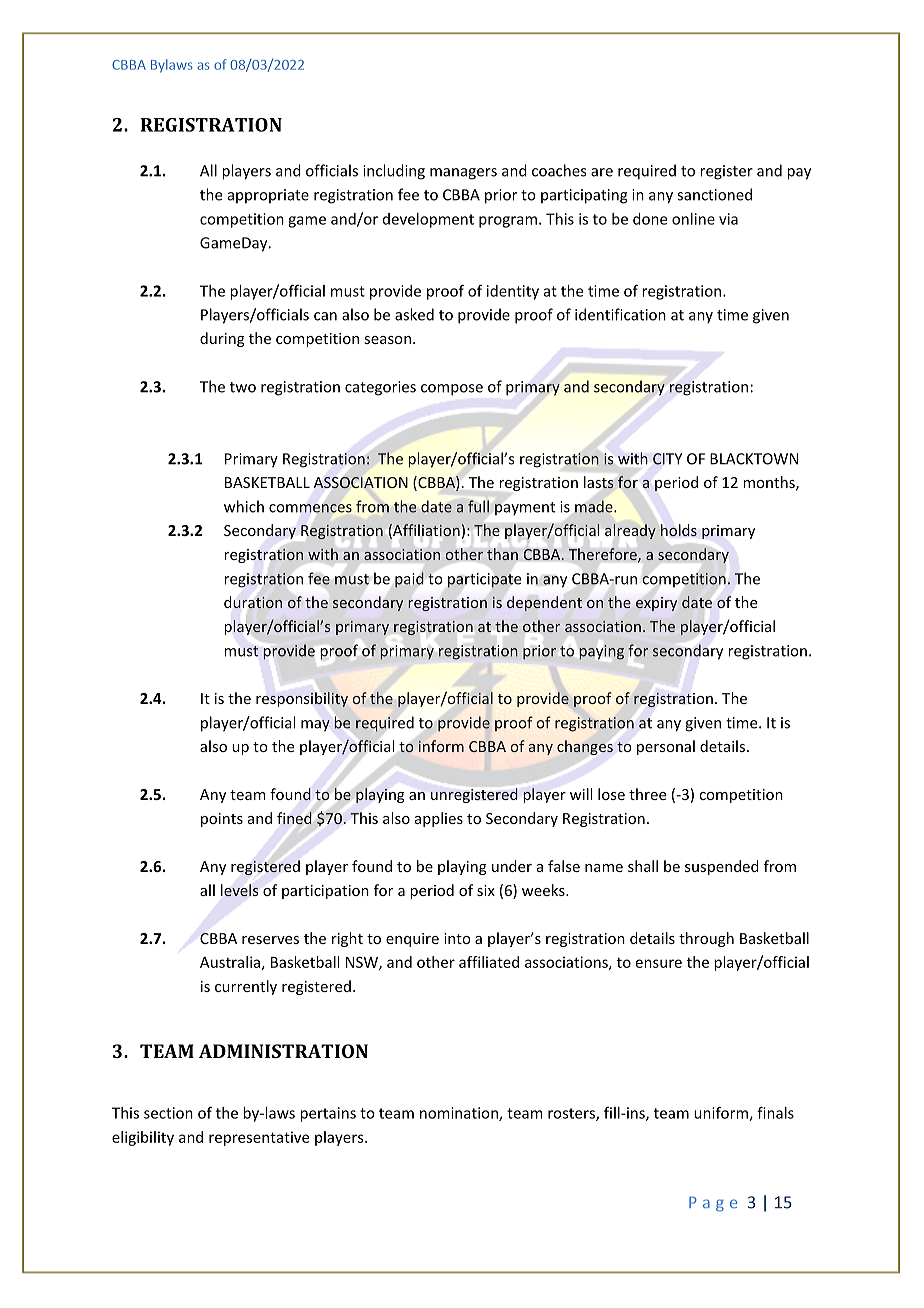 The height and width of the page is (1308, 924). I want to click on expiry, so click(656, 604).
